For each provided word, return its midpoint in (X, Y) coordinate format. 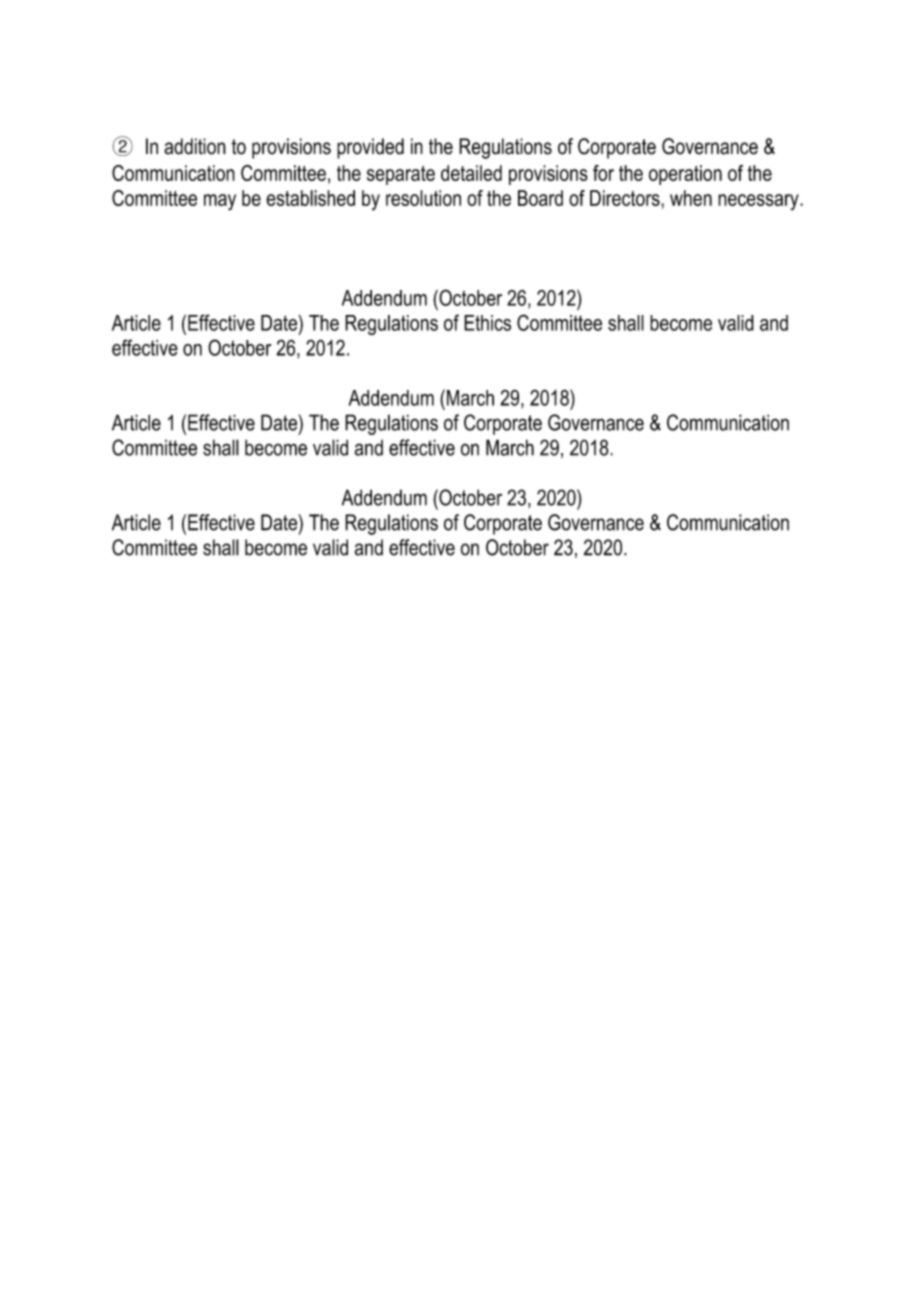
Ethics (487, 323)
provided (370, 148)
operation (685, 175)
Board (540, 198)
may (220, 202)
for (603, 173)
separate (401, 175)
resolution (423, 198)
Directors (626, 198)
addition (195, 146)
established (310, 198)
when (691, 198)
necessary (759, 202)
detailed (471, 173)
